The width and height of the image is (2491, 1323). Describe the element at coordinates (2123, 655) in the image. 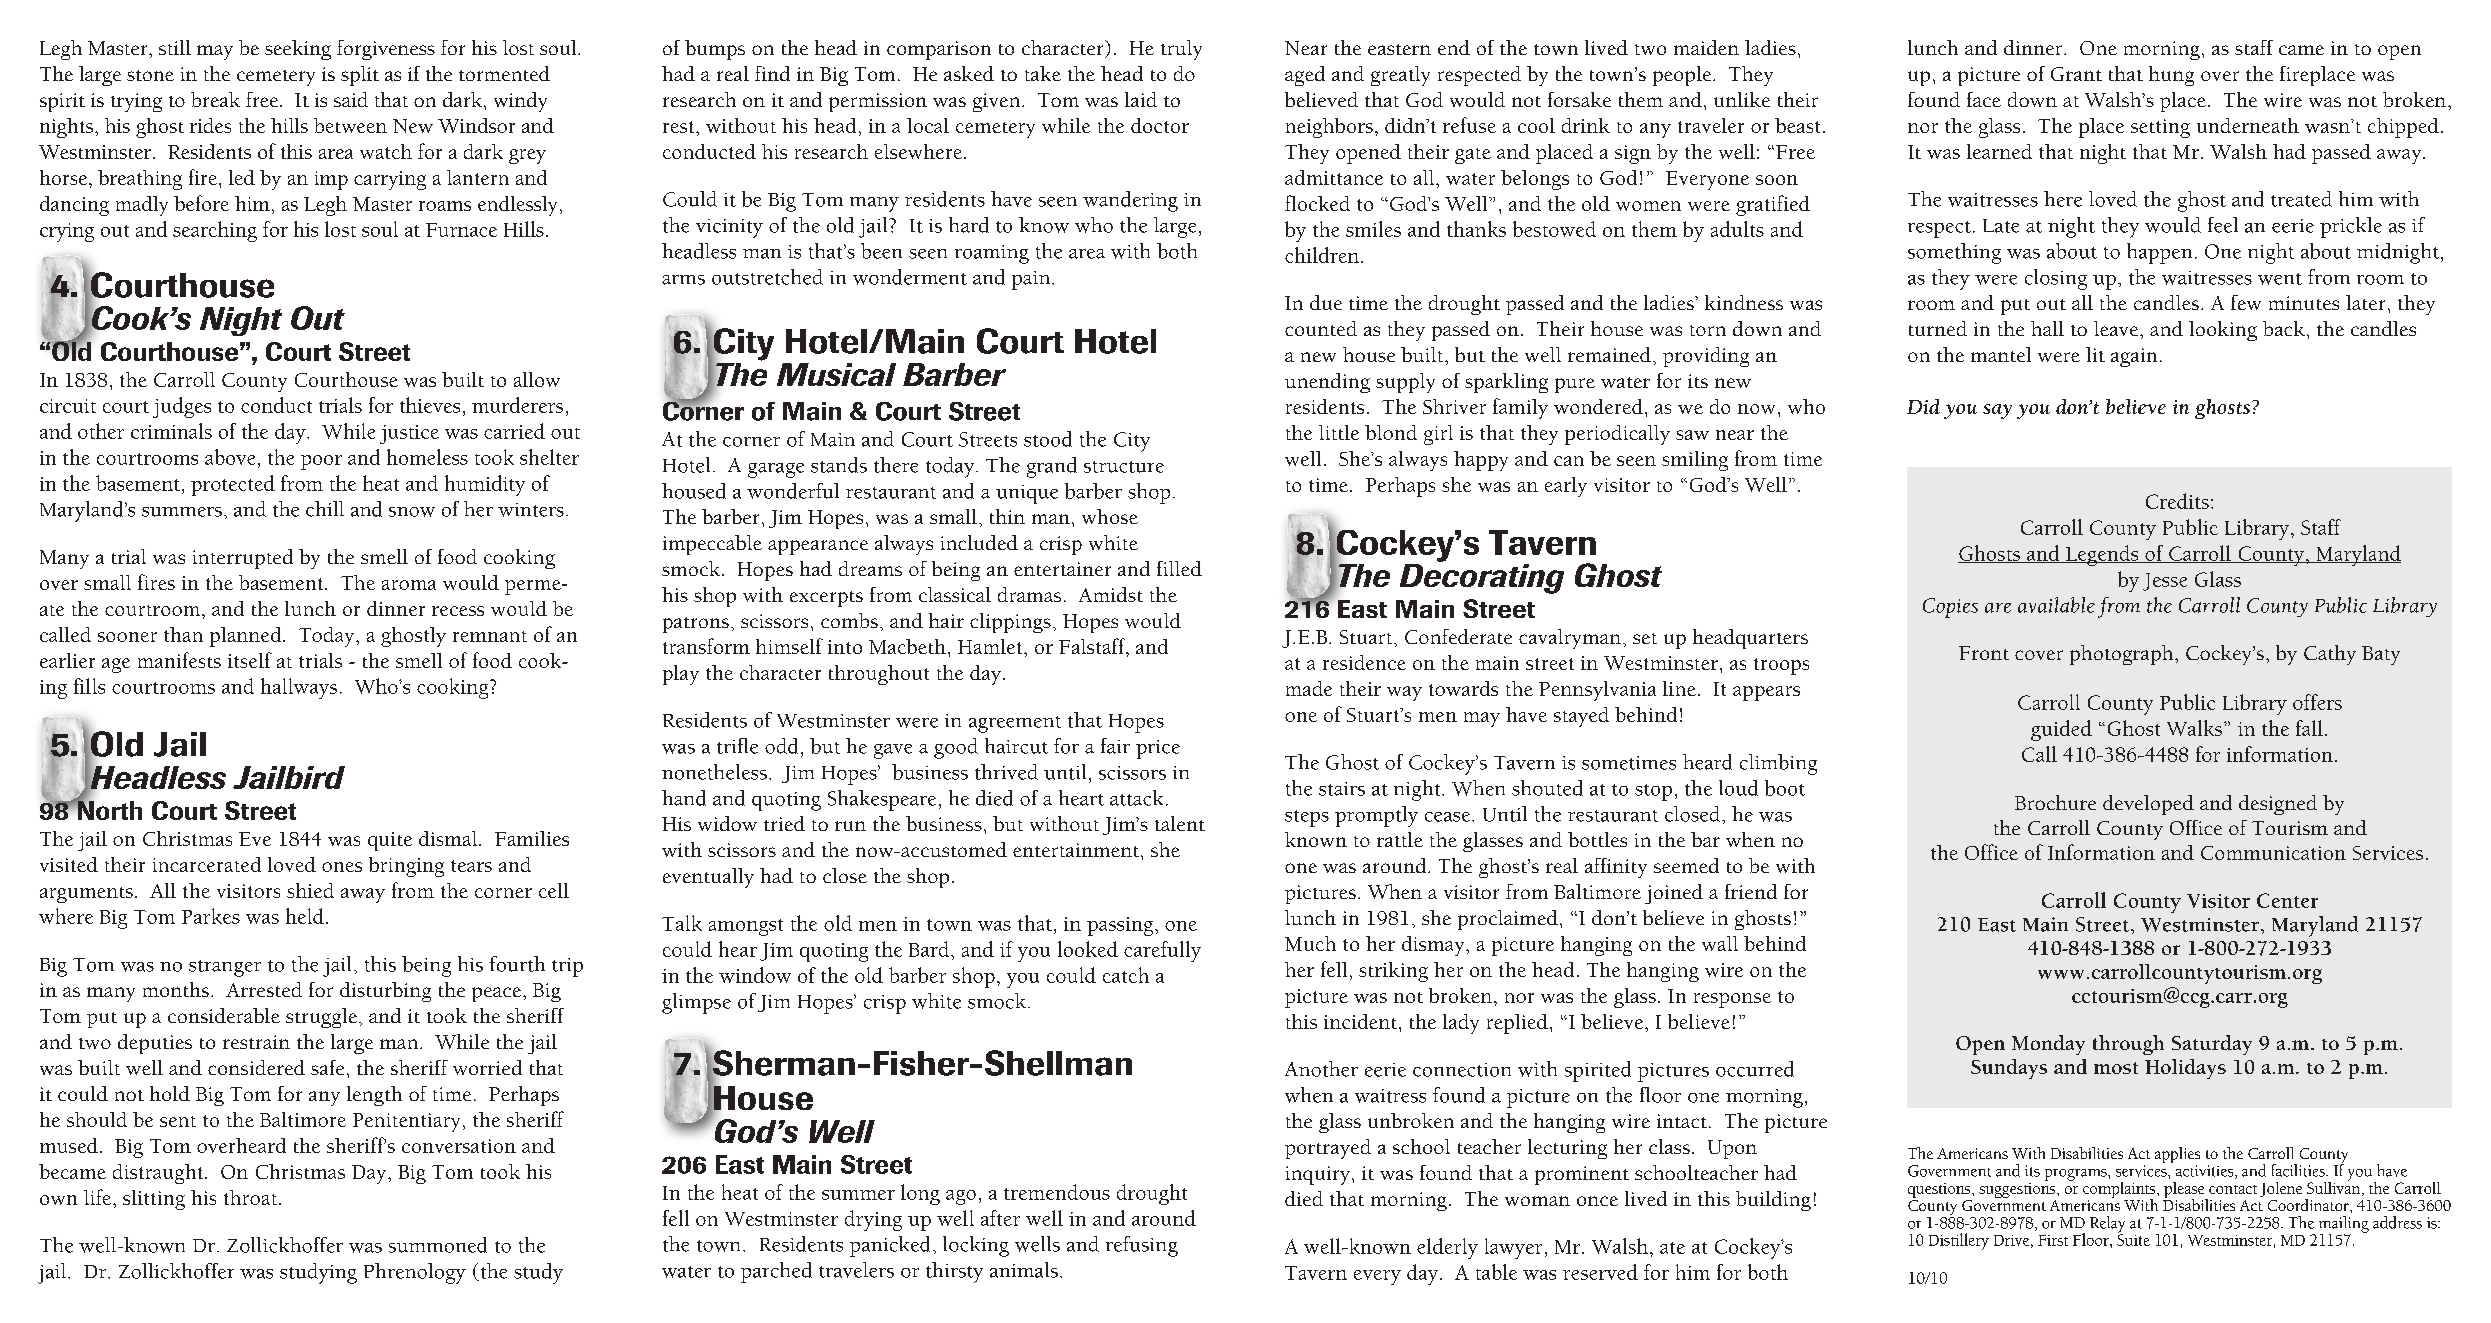

I see `photograph` at that location.
